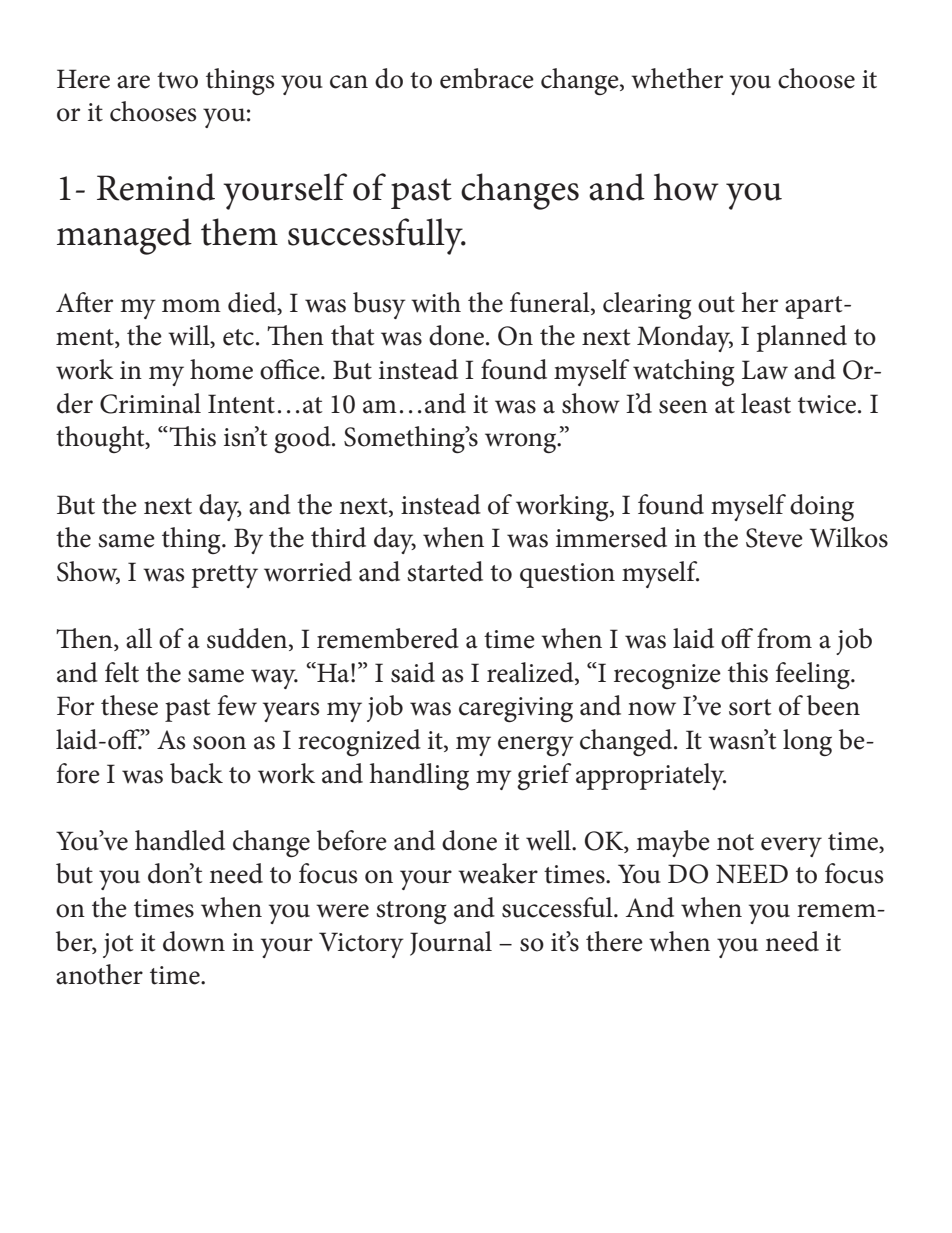 The image size is (952, 1233). Describe the element at coordinates (225, 576) in the image. I see `pretty` at that location.
